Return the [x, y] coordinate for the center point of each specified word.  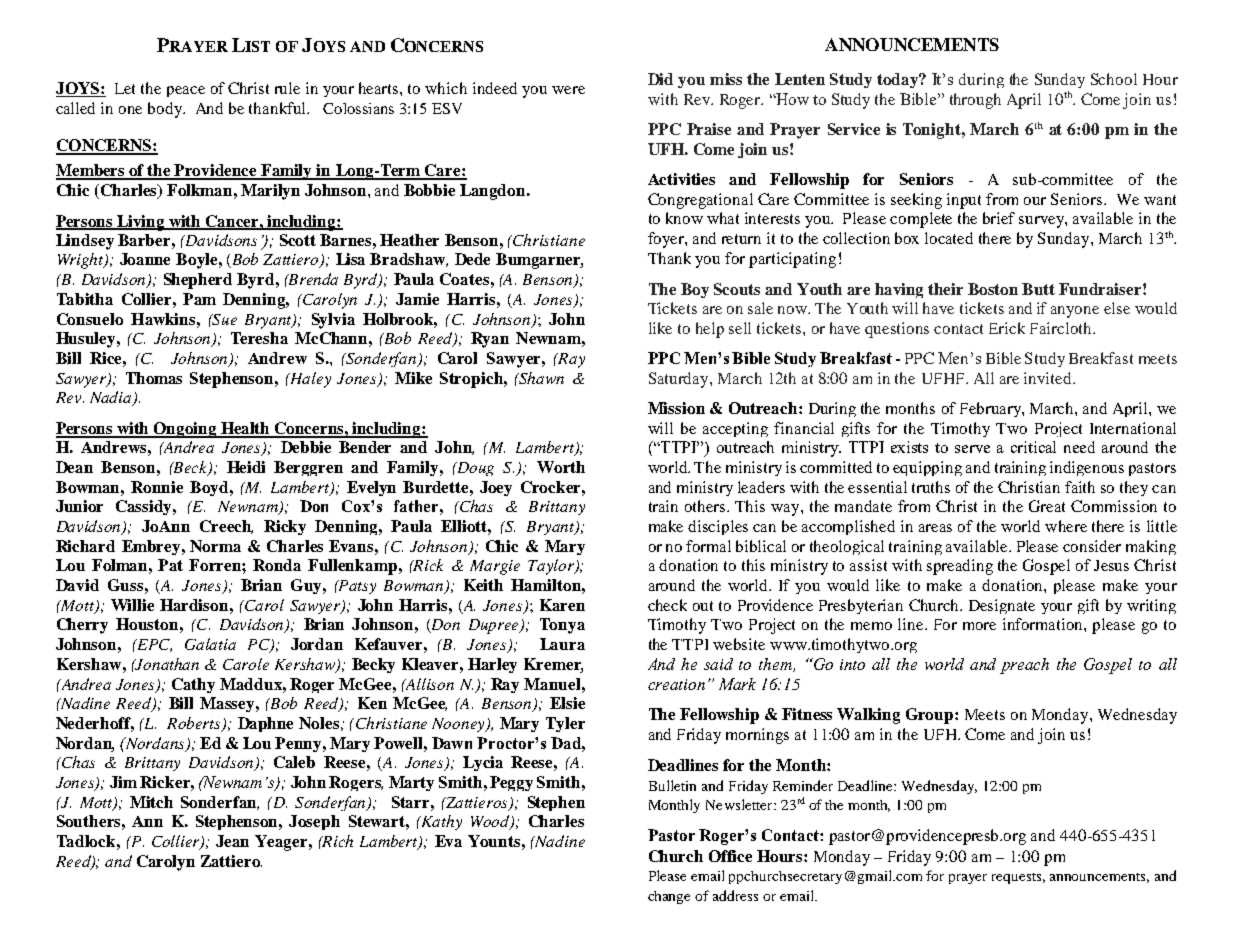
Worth [561, 467]
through [975, 101]
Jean [232, 841]
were [568, 90]
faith [1080, 487]
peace [186, 91]
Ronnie [157, 487]
